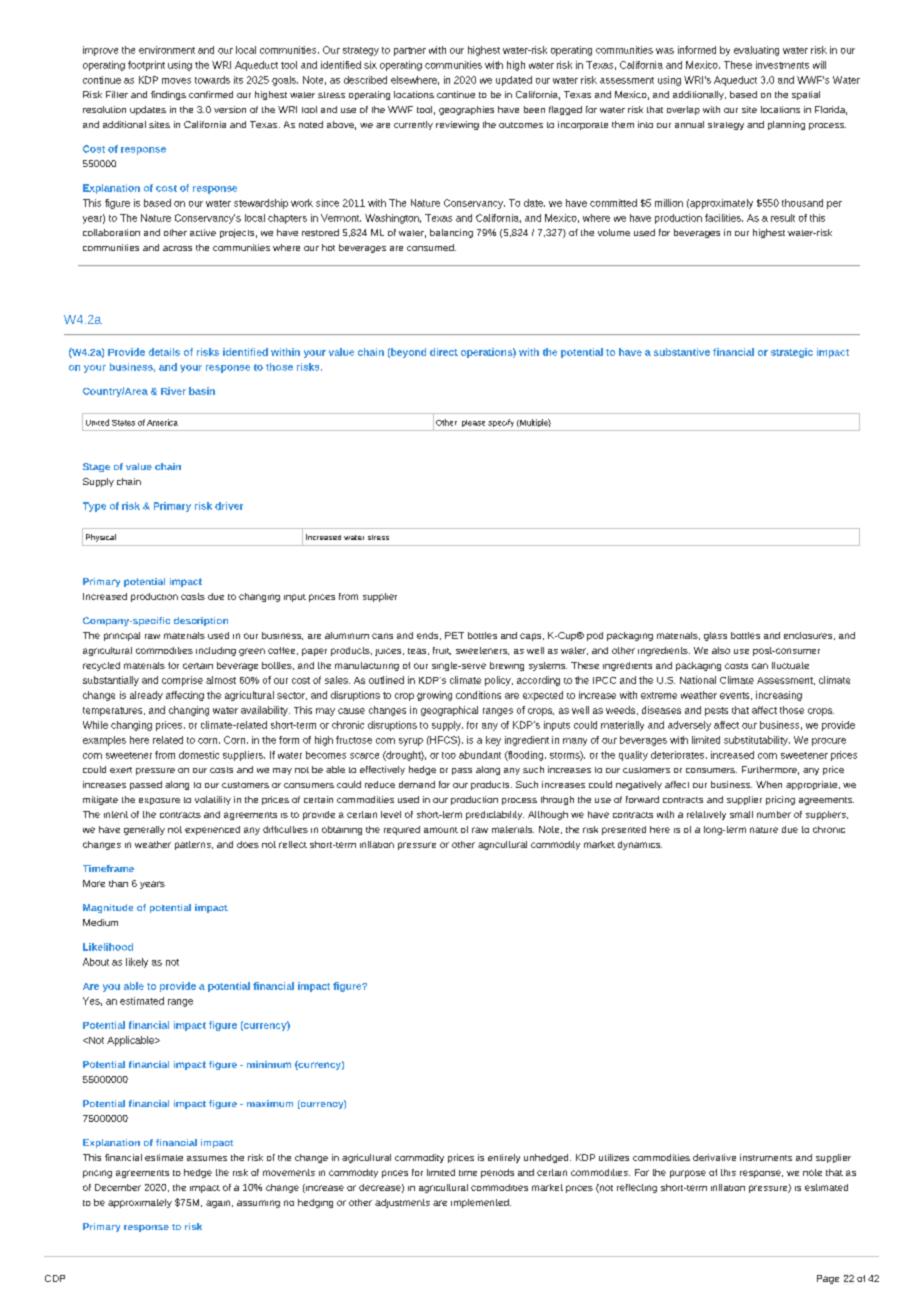 This screenshot has height=1308, width=924. What do you see at coordinates (721, 650) in the screenshot?
I see `also` at bounding box center [721, 650].
